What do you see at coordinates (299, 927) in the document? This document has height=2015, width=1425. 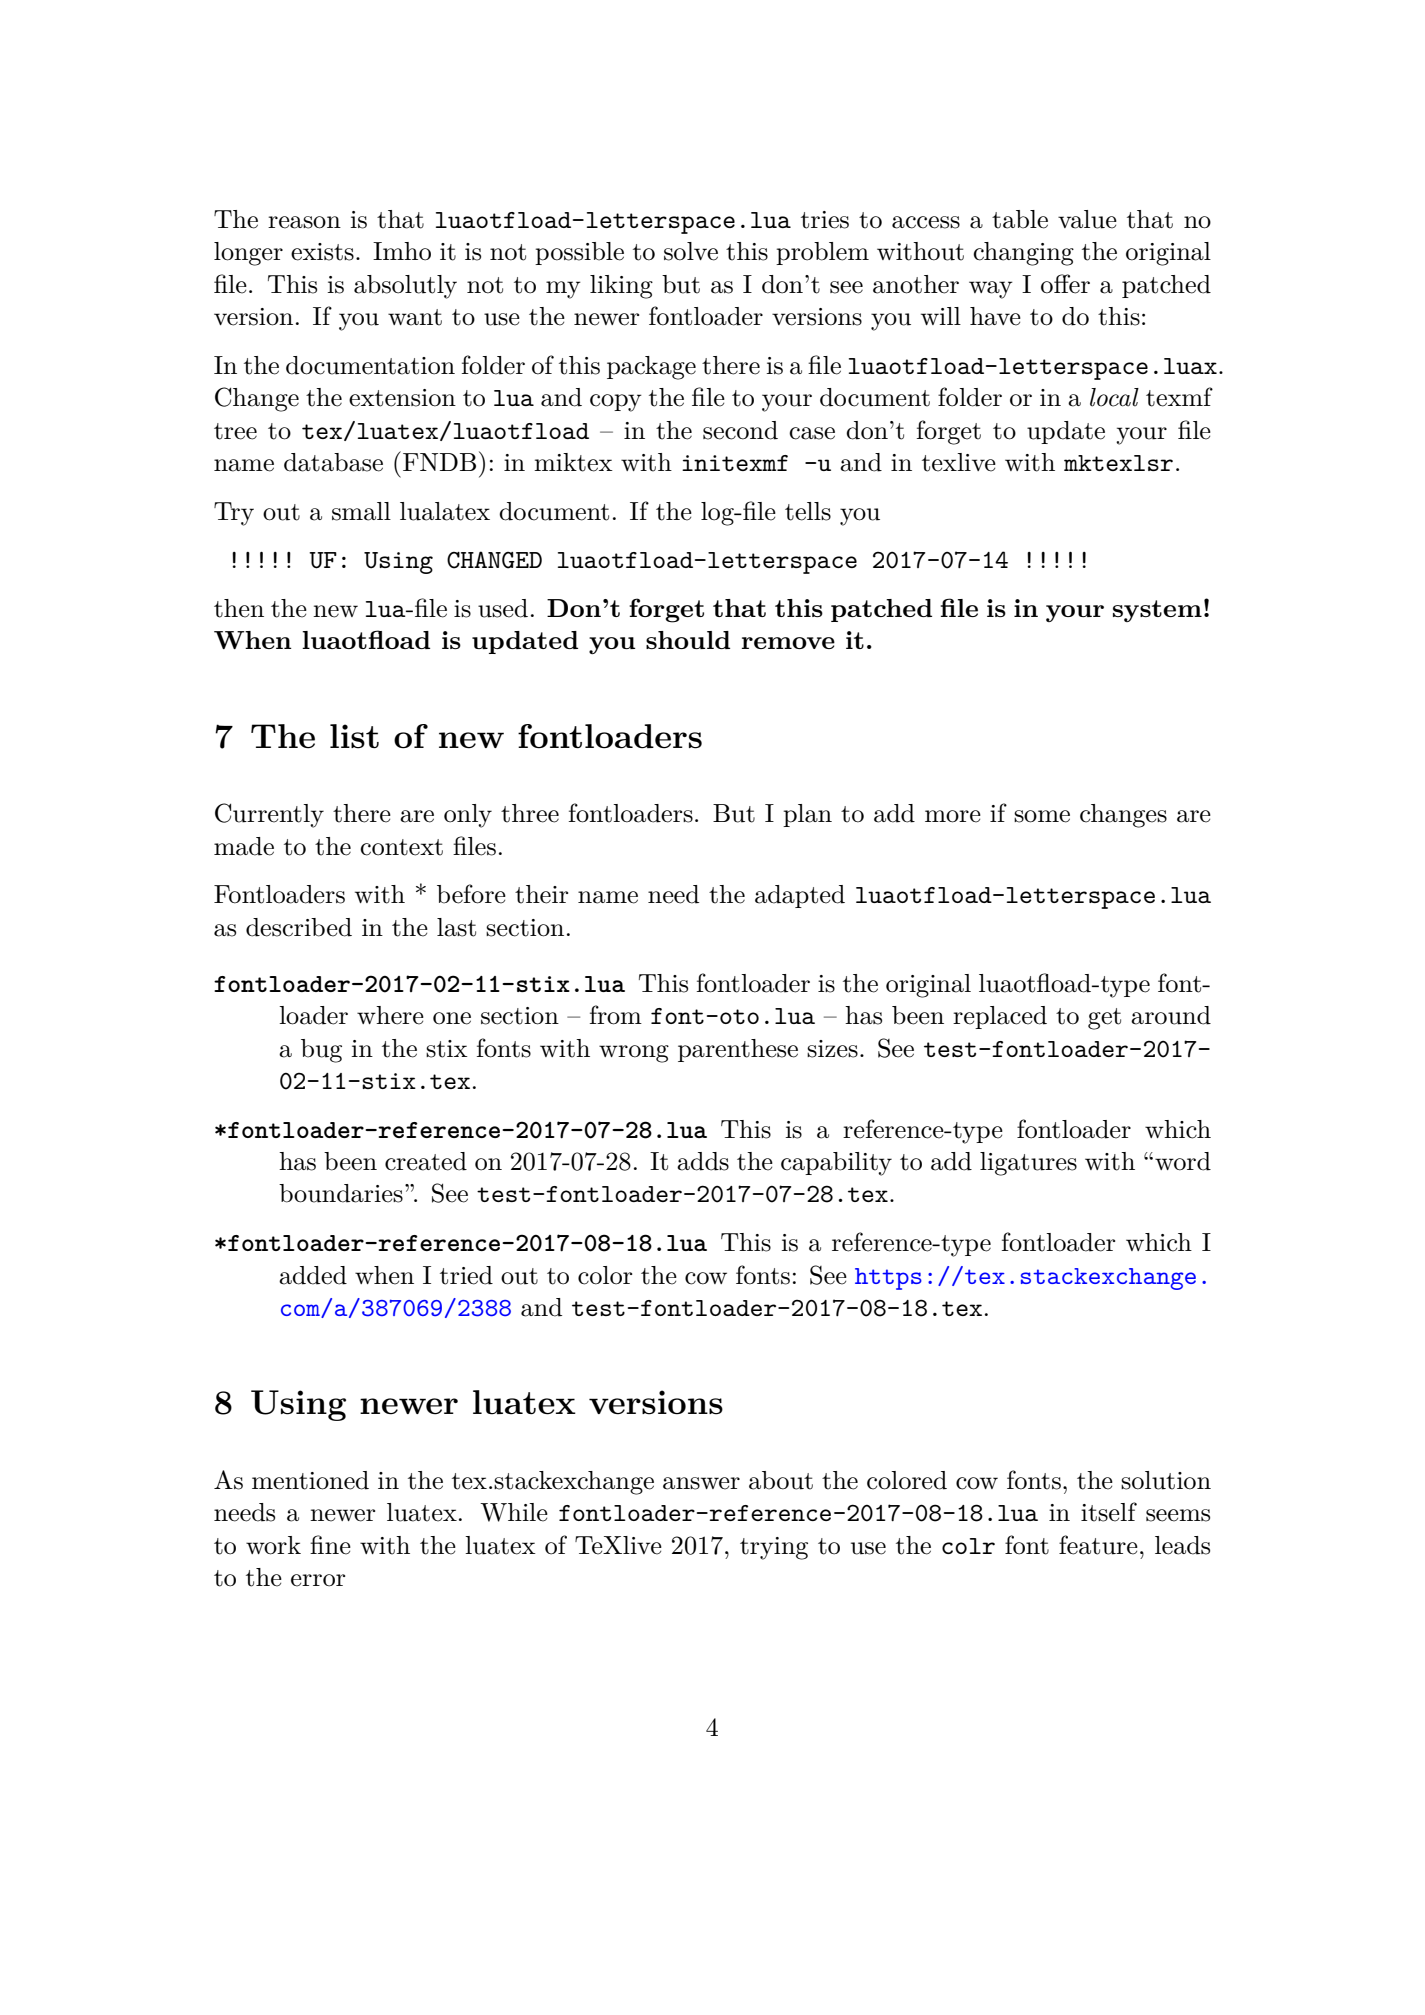 I see `described` at bounding box center [299, 927].
